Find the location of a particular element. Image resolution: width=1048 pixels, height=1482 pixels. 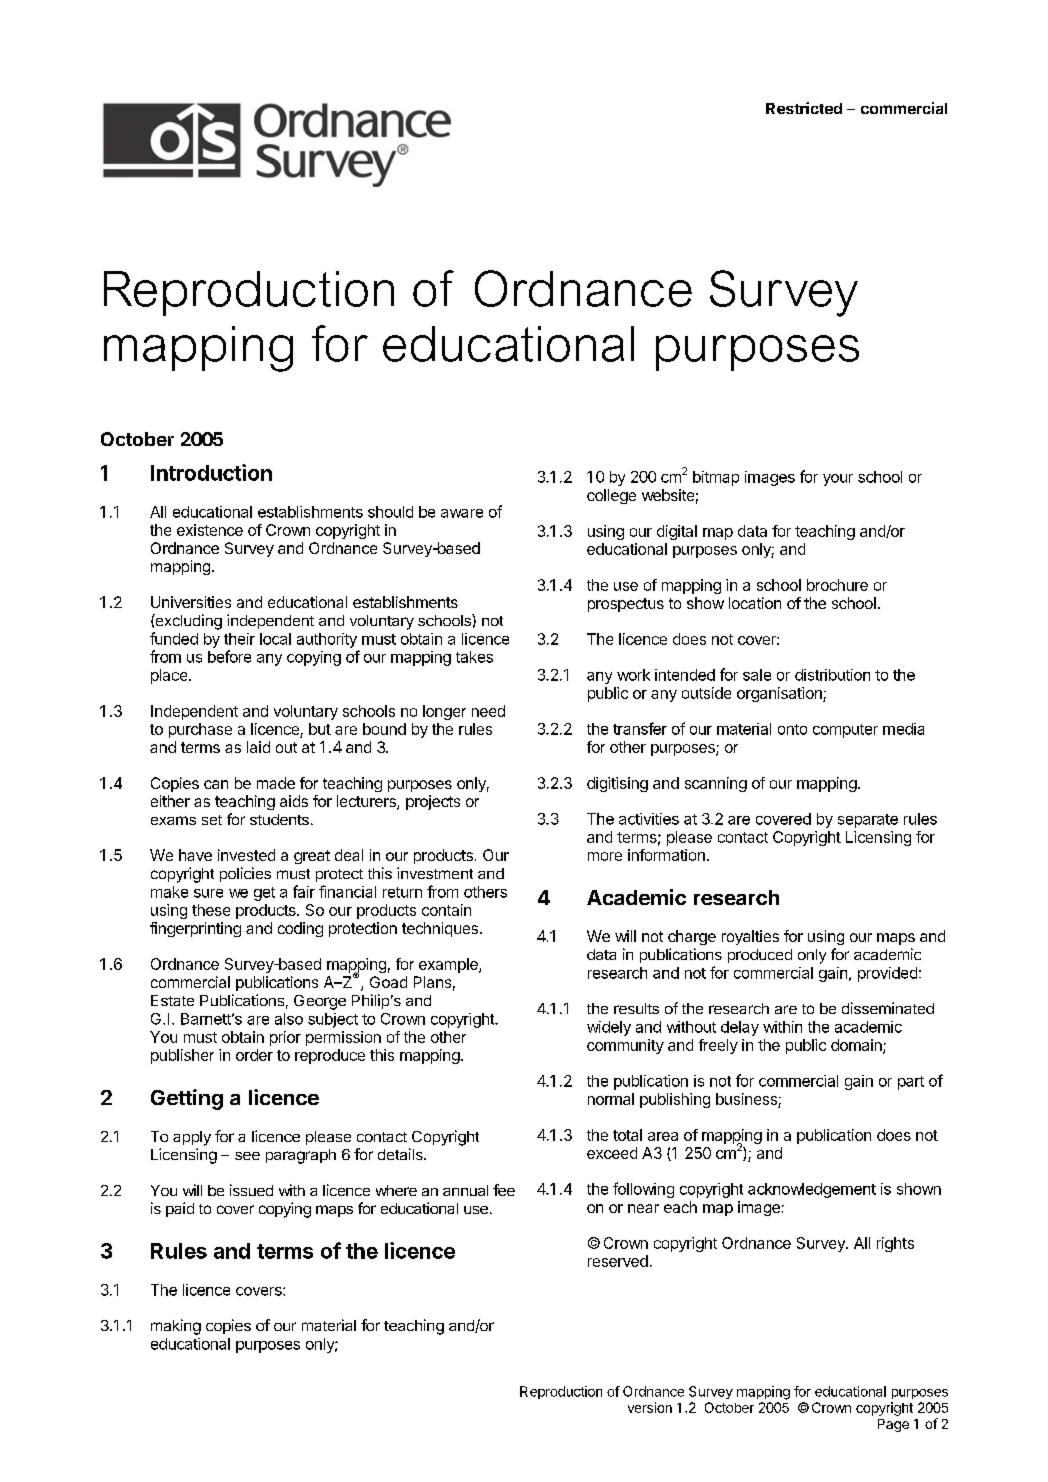

your is located at coordinates (838, 480).
